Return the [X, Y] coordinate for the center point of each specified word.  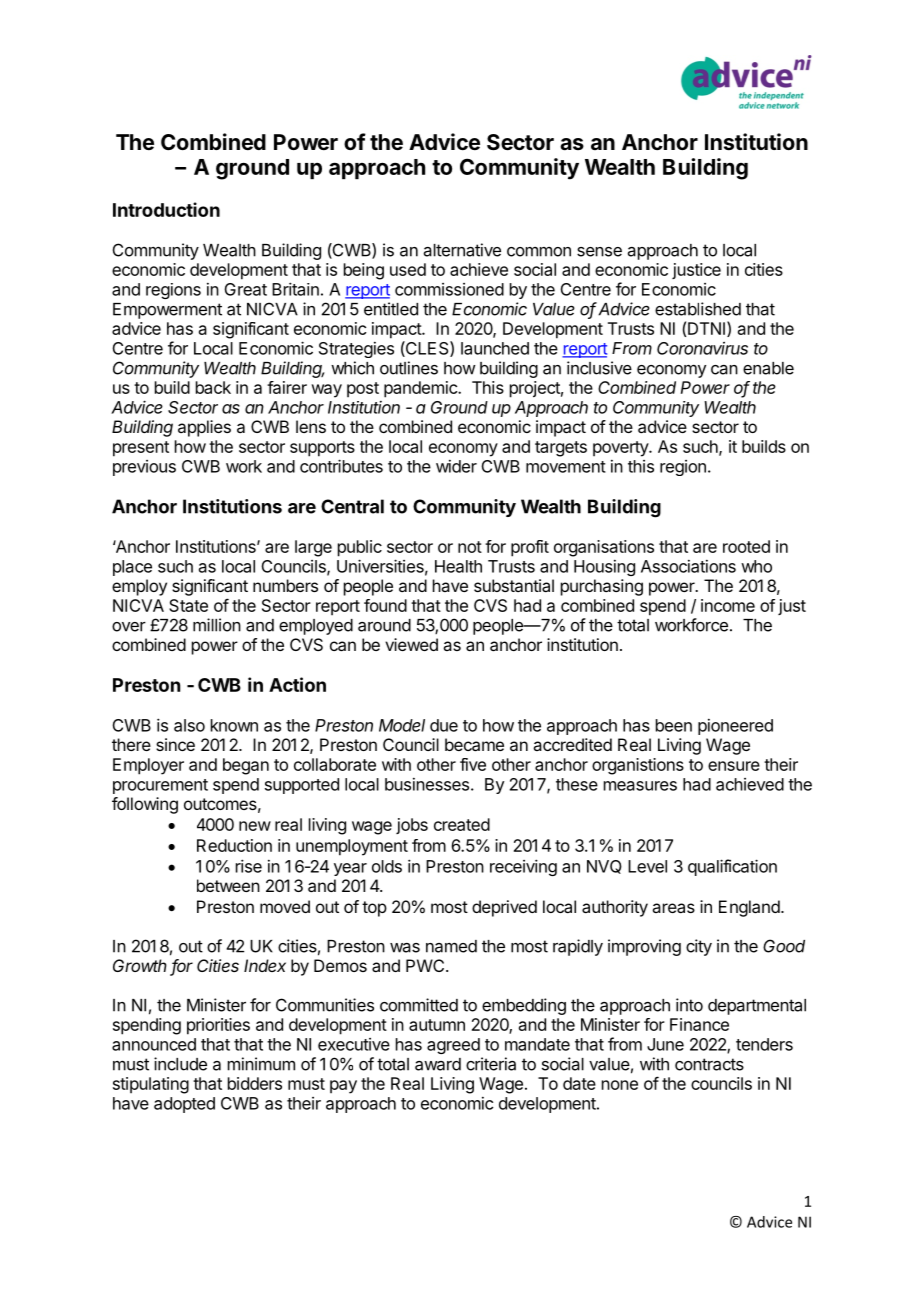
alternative [462, 250]
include [180, 1064]
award [438, 1064]
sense [599, 252]
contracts [709, 1064]
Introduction [166, 209]
